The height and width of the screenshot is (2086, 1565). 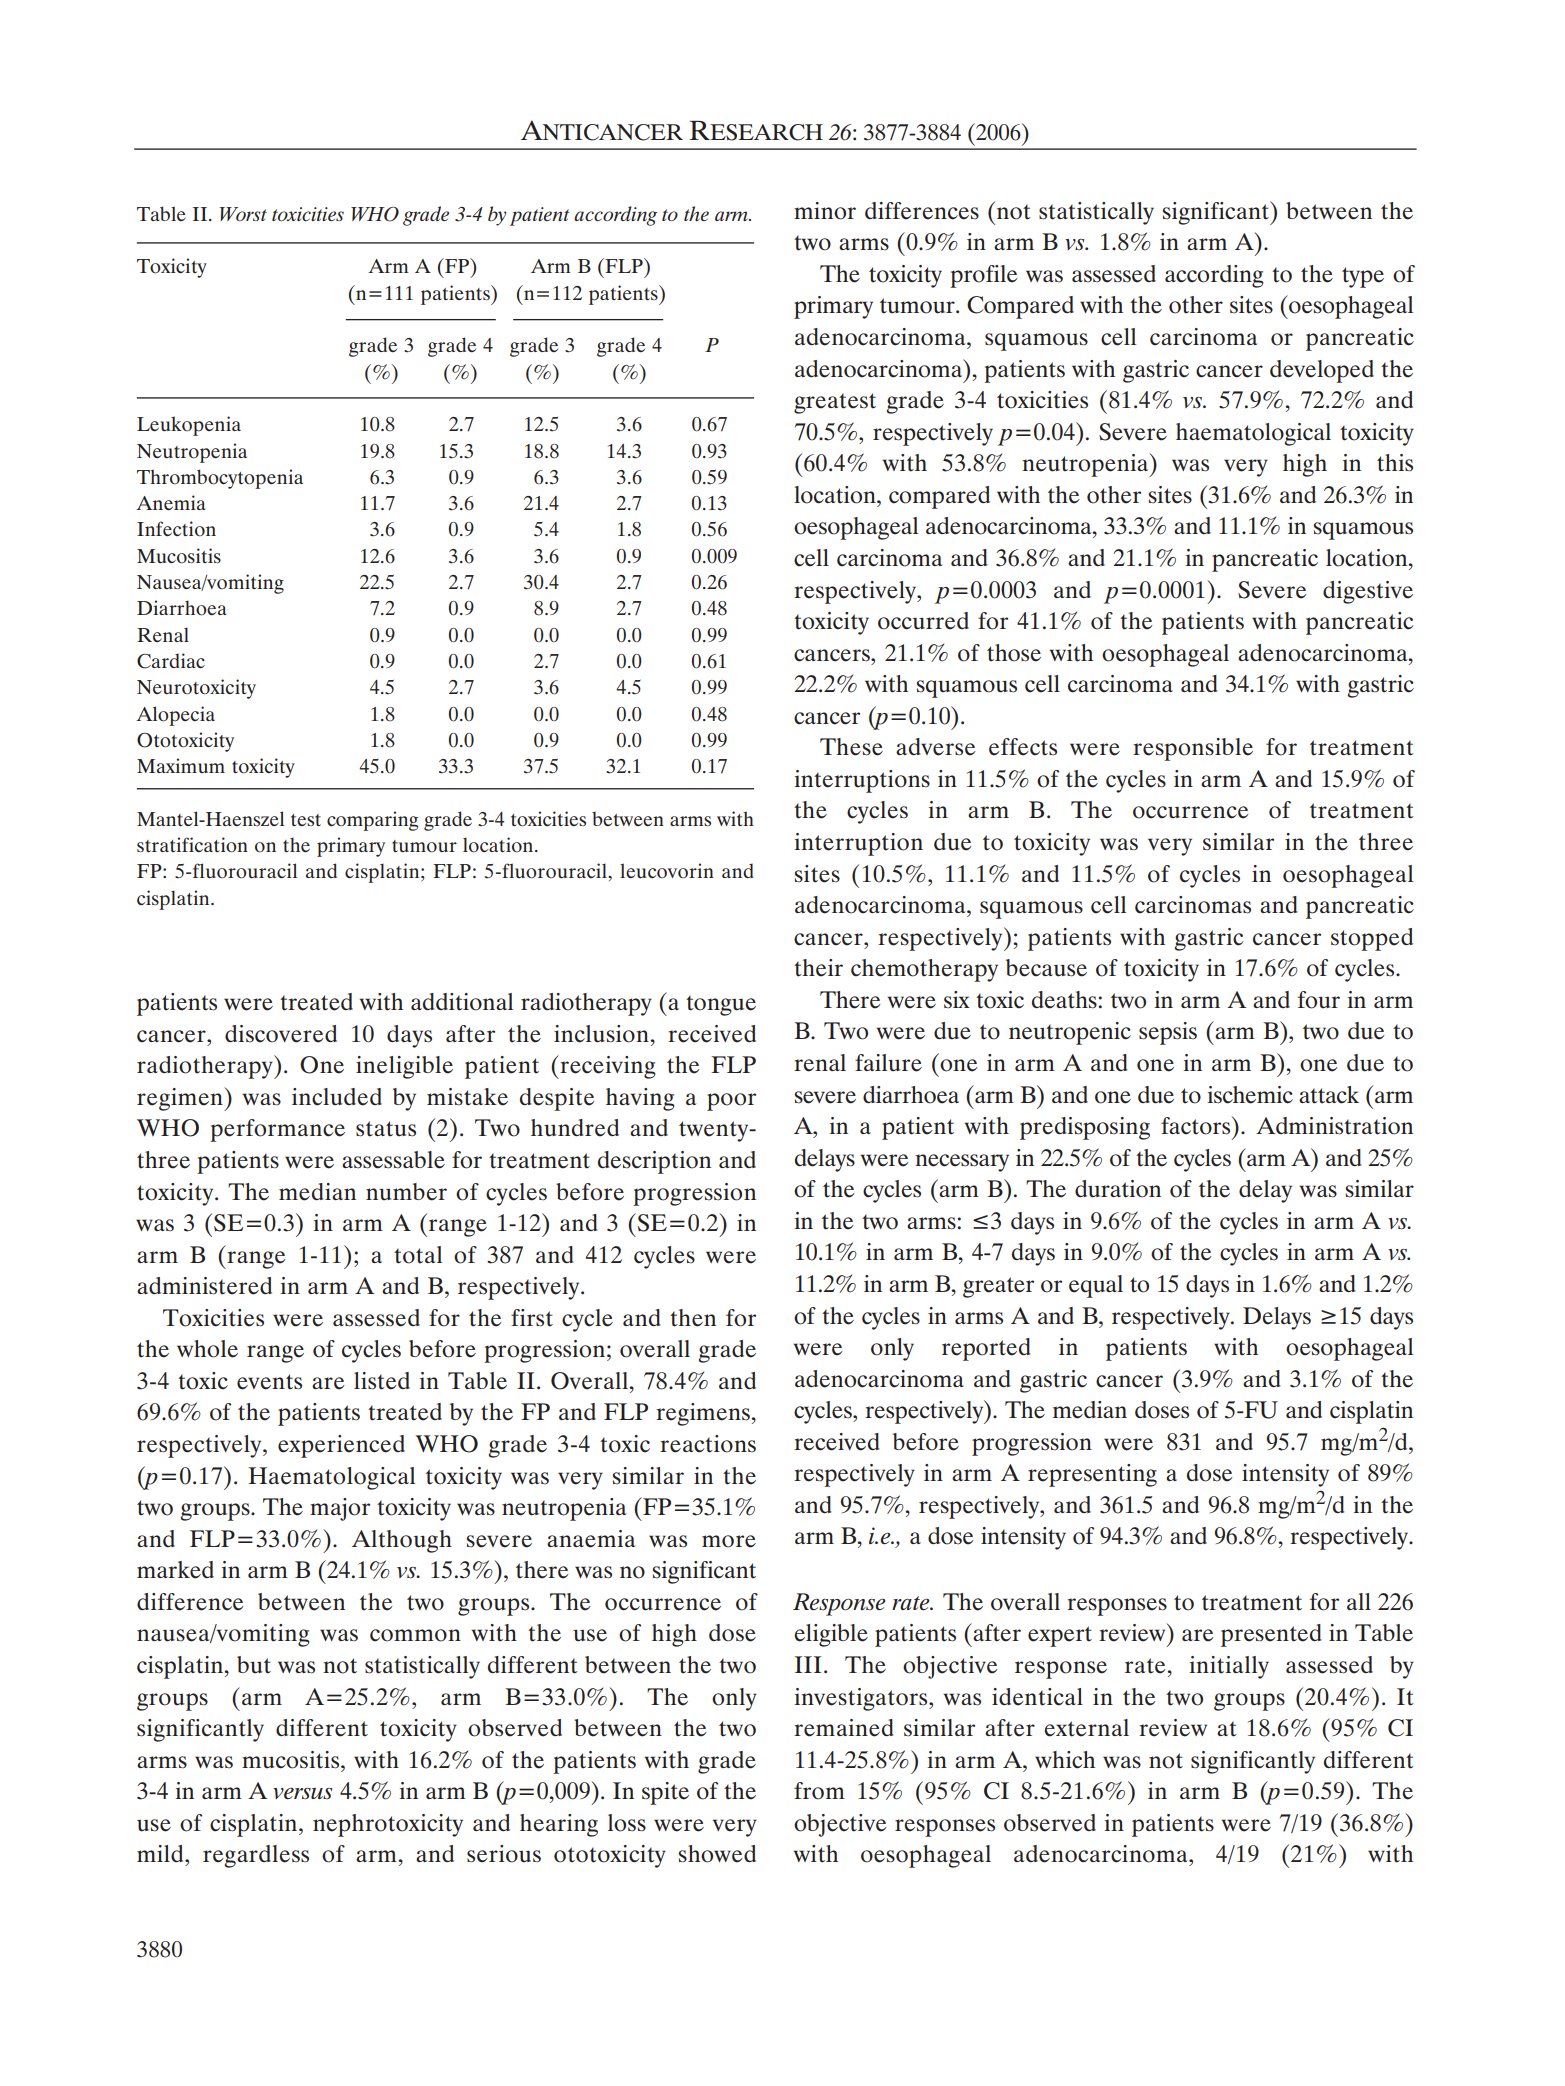 I want to click on discovered, so click(x=281, y=1034).
